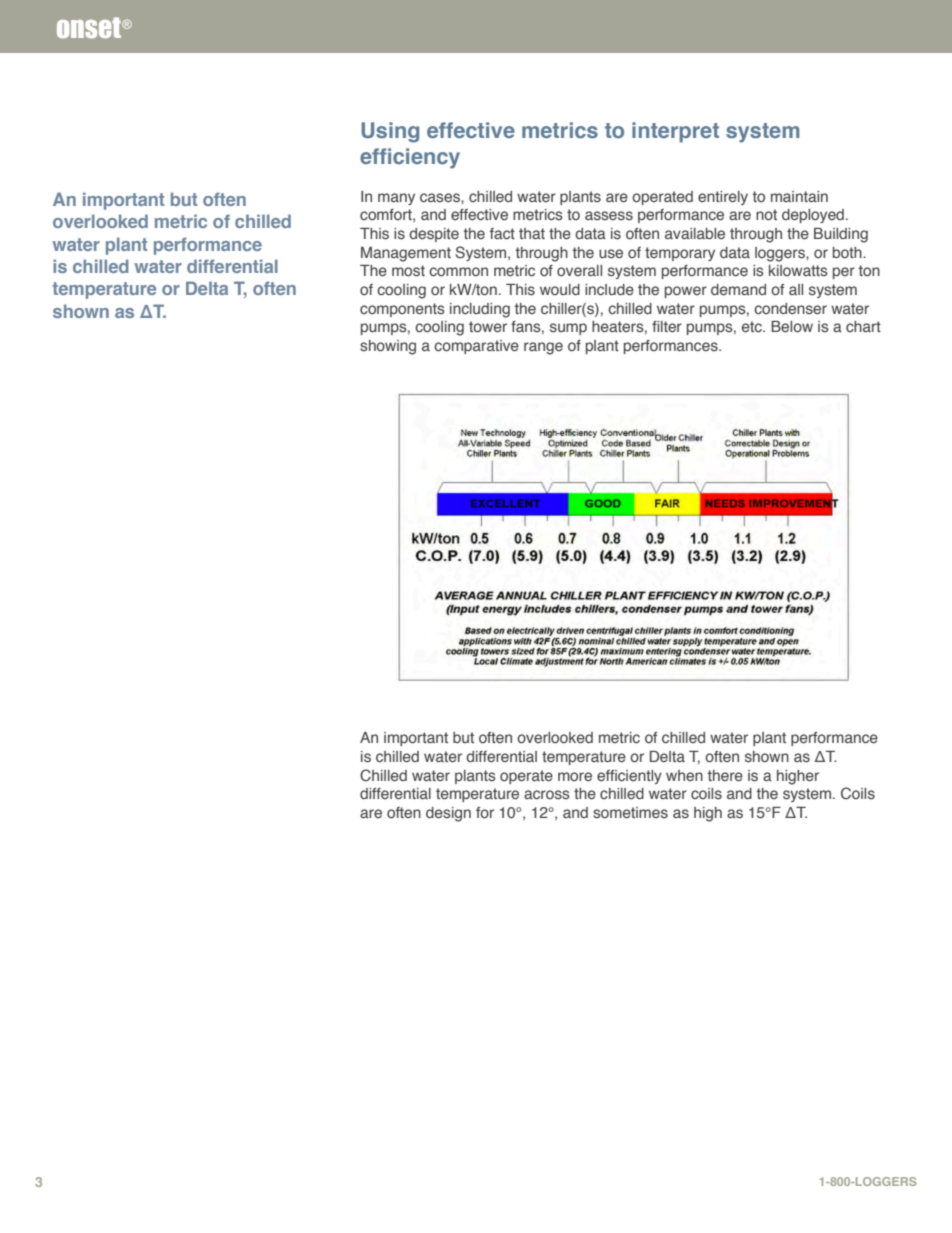  I want to click on filter, so click(667, 326).
